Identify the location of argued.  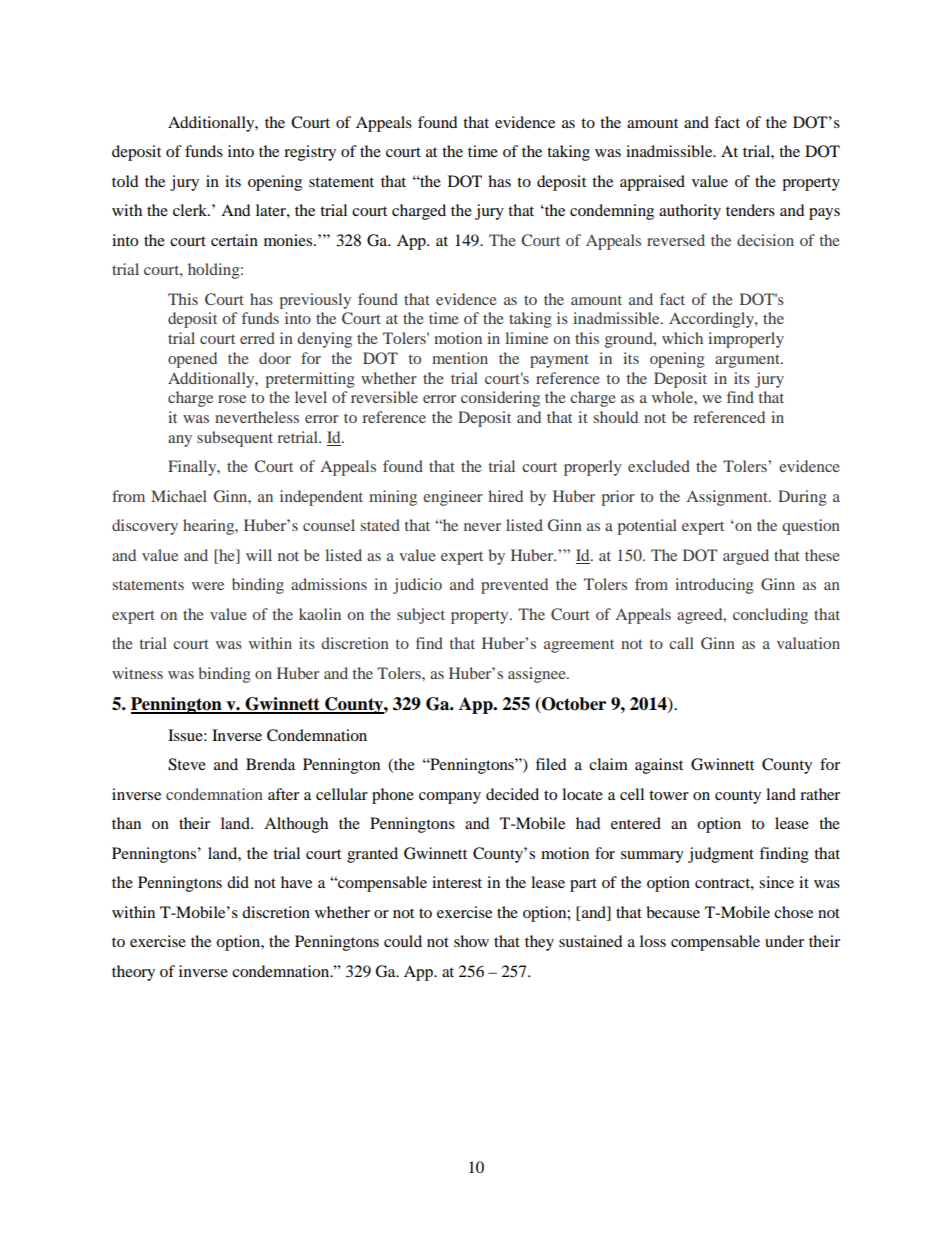
(746, 557).
